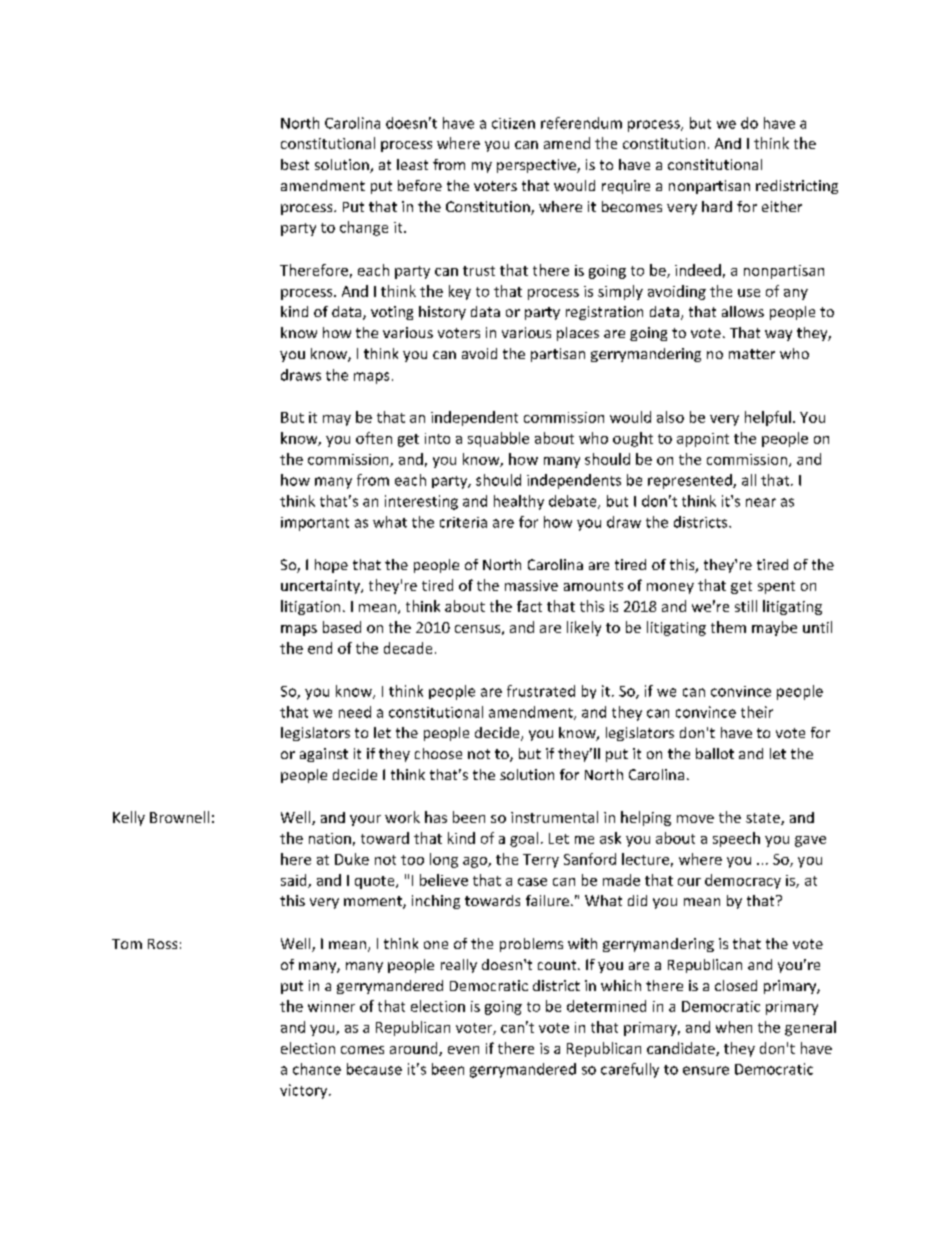 This page has width=952, height=1233. Describe the element at coordinates (513, 123) in the page. I see `citizen` at that location.
